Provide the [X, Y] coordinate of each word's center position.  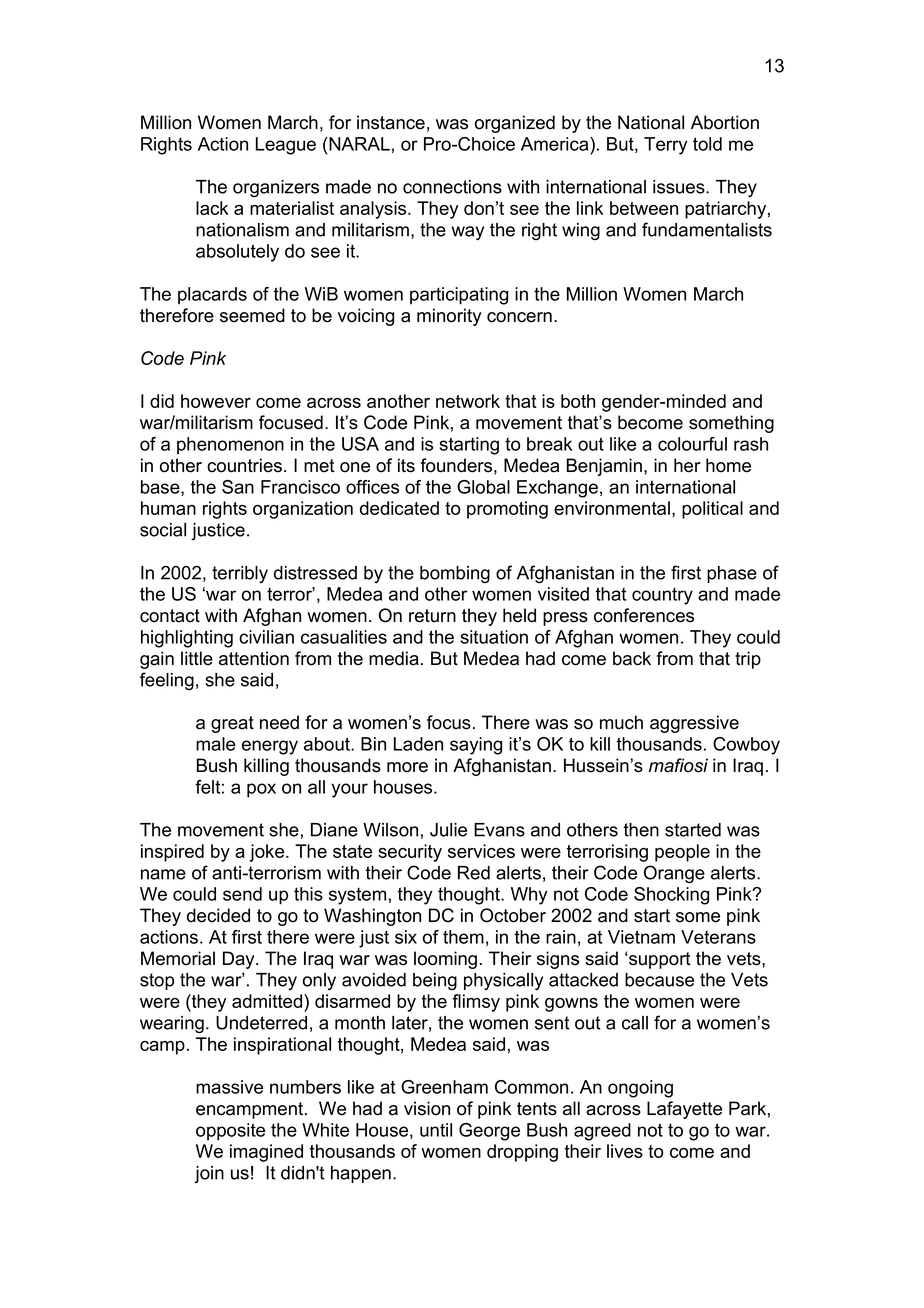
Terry [665, 146]
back [632, 658]
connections [452, 187]
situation [494, 637]
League [286, 146]
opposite [230, 1132]
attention [254, 658]
